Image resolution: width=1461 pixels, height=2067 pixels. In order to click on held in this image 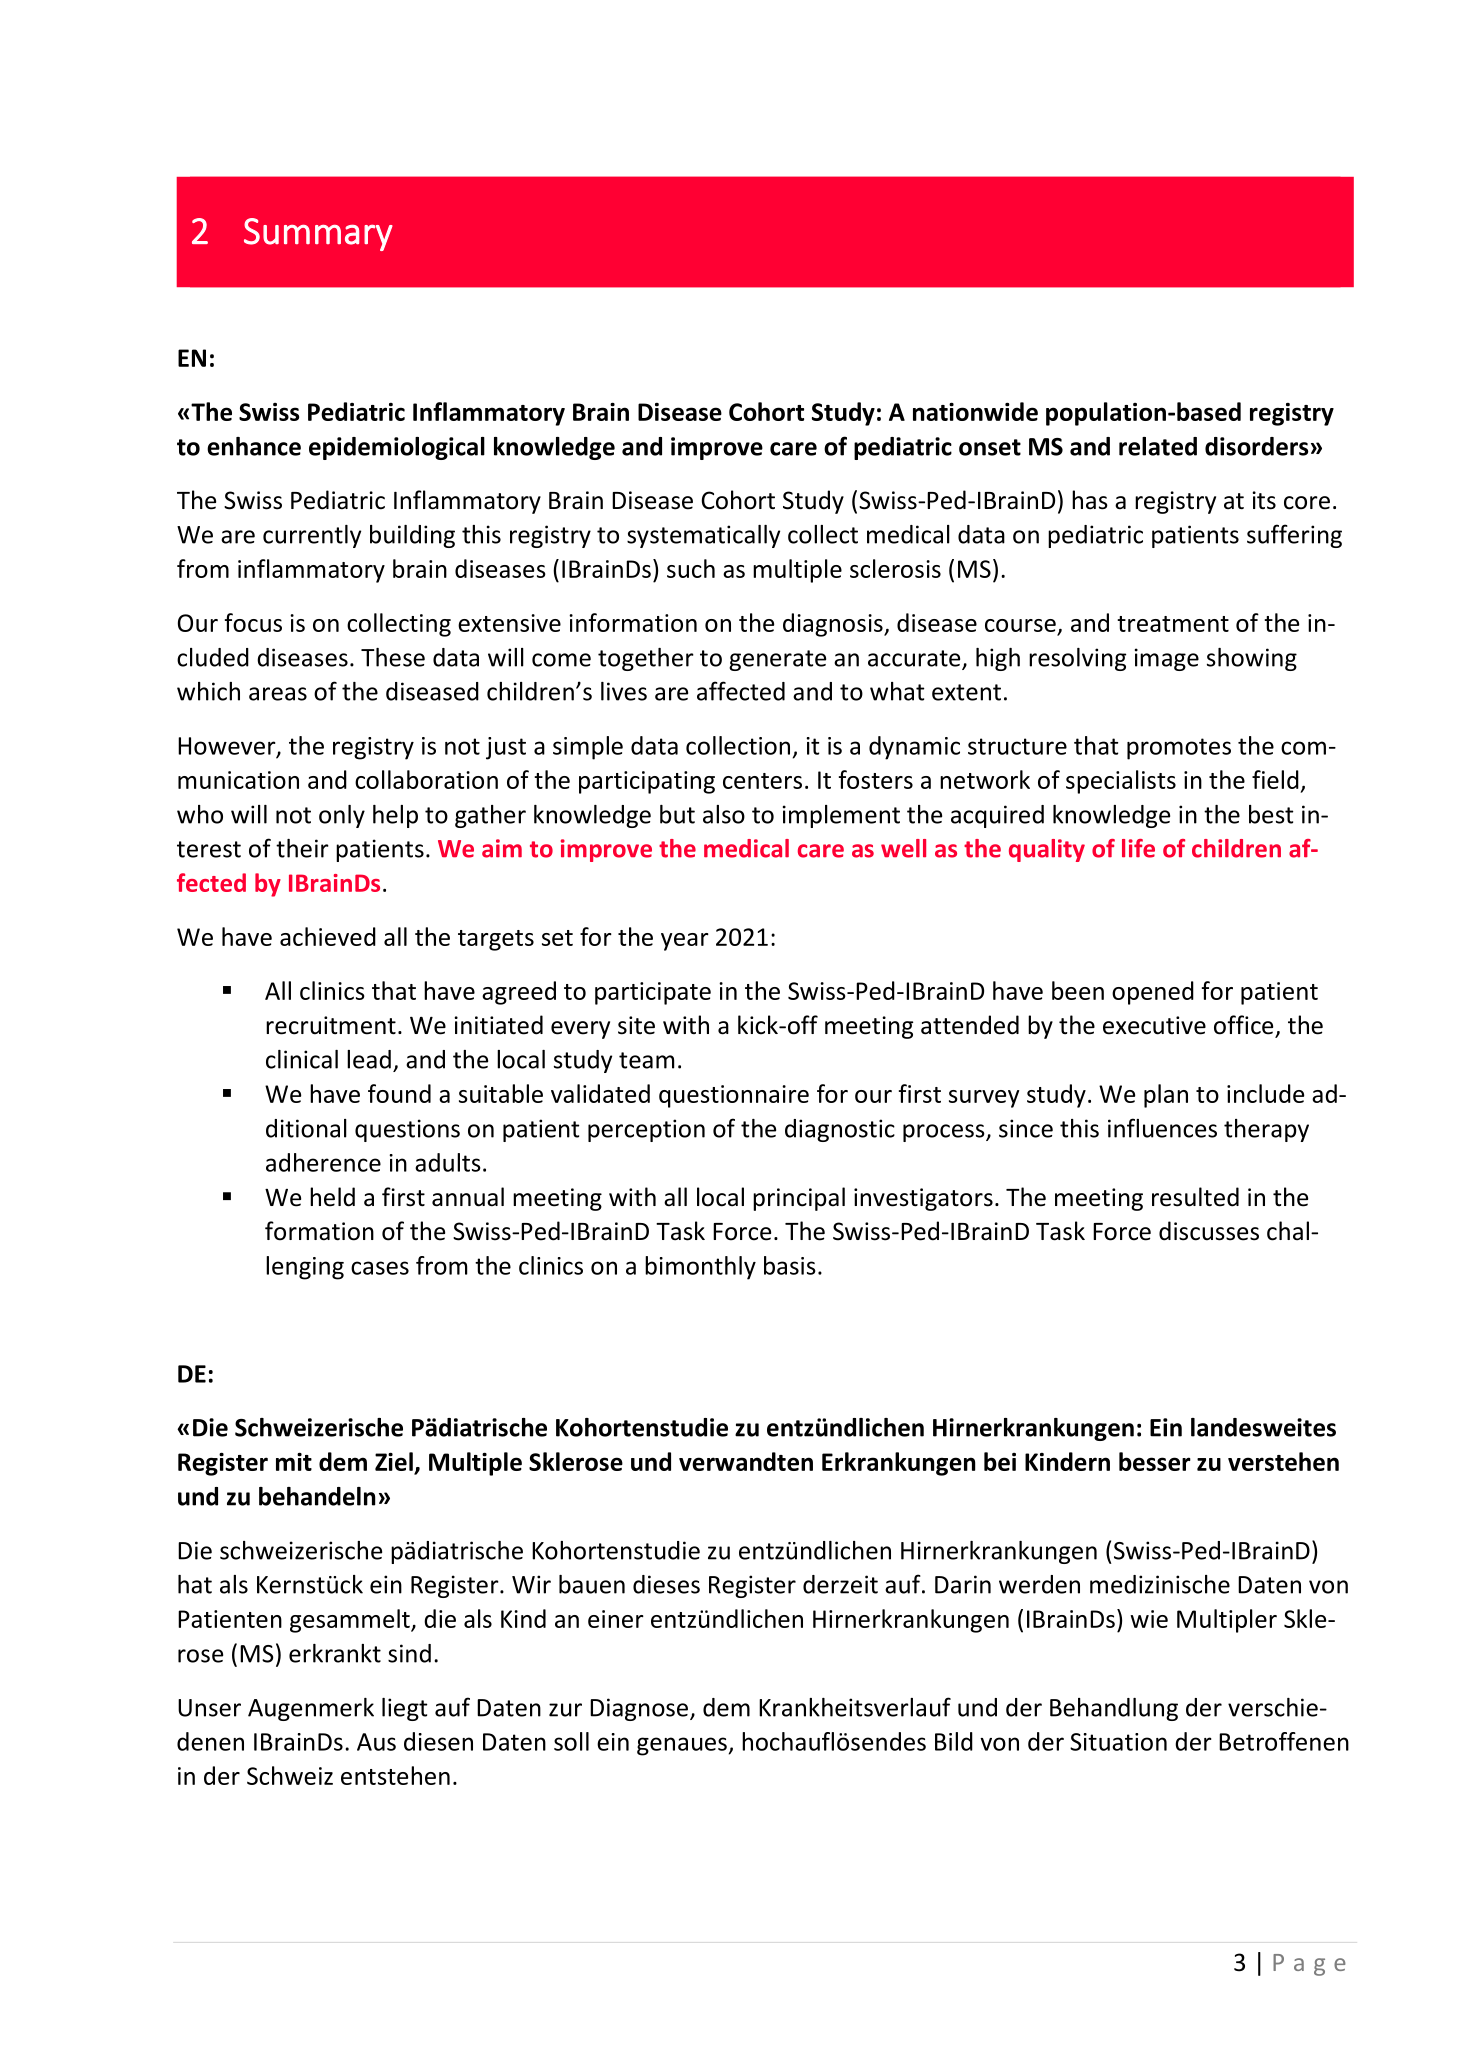, I will do `click(332, 1197)`.
